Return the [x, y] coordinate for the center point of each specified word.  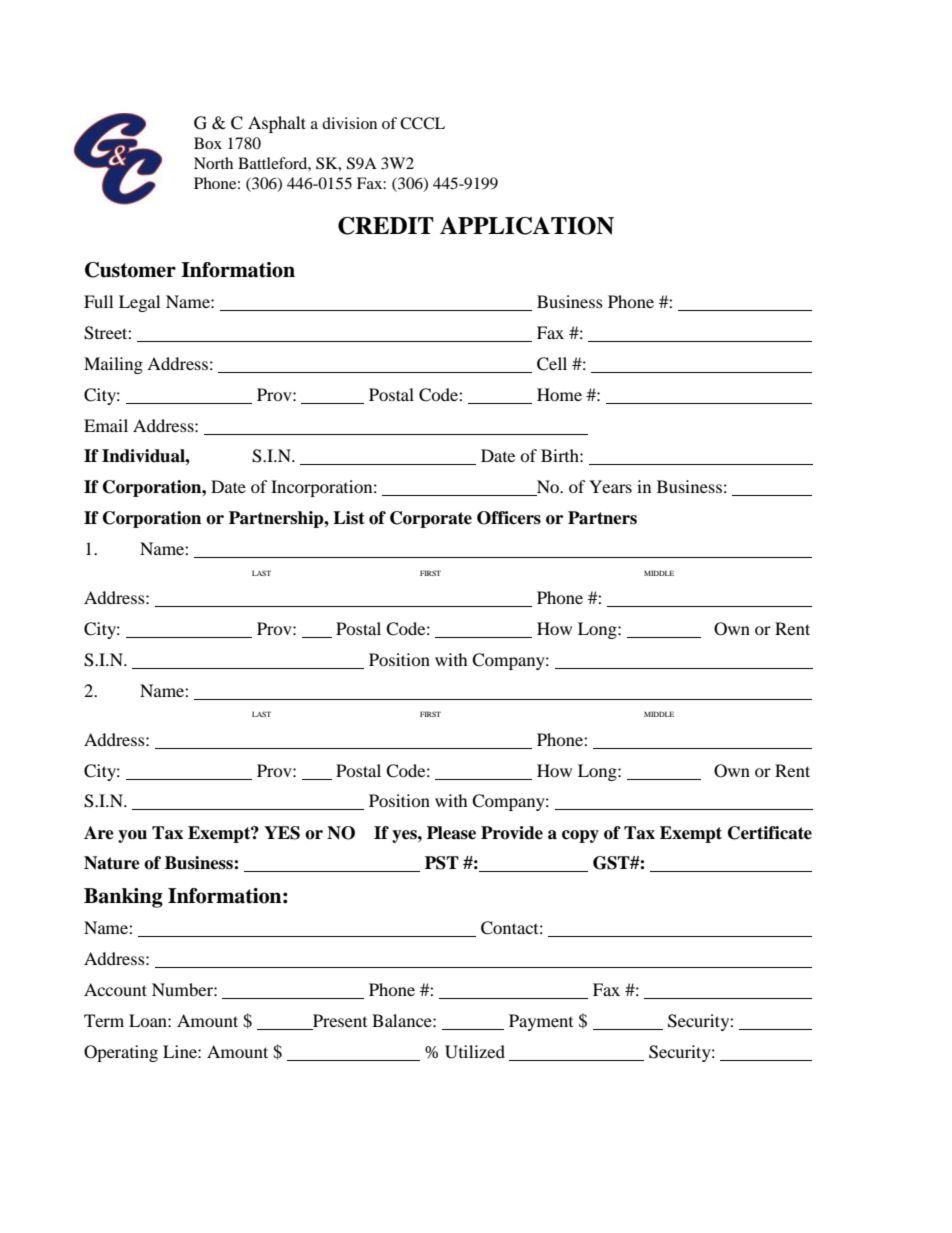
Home [559, 394]
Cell [552, 364]
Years [610, 486]
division [349, 123]
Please [451, 833]
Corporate [431, 519]
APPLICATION [527, 226]
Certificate [770, 833]
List [349, 518]
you [132, 836]
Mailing [113, 365]
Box [208, 143]
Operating [121, 1053]
